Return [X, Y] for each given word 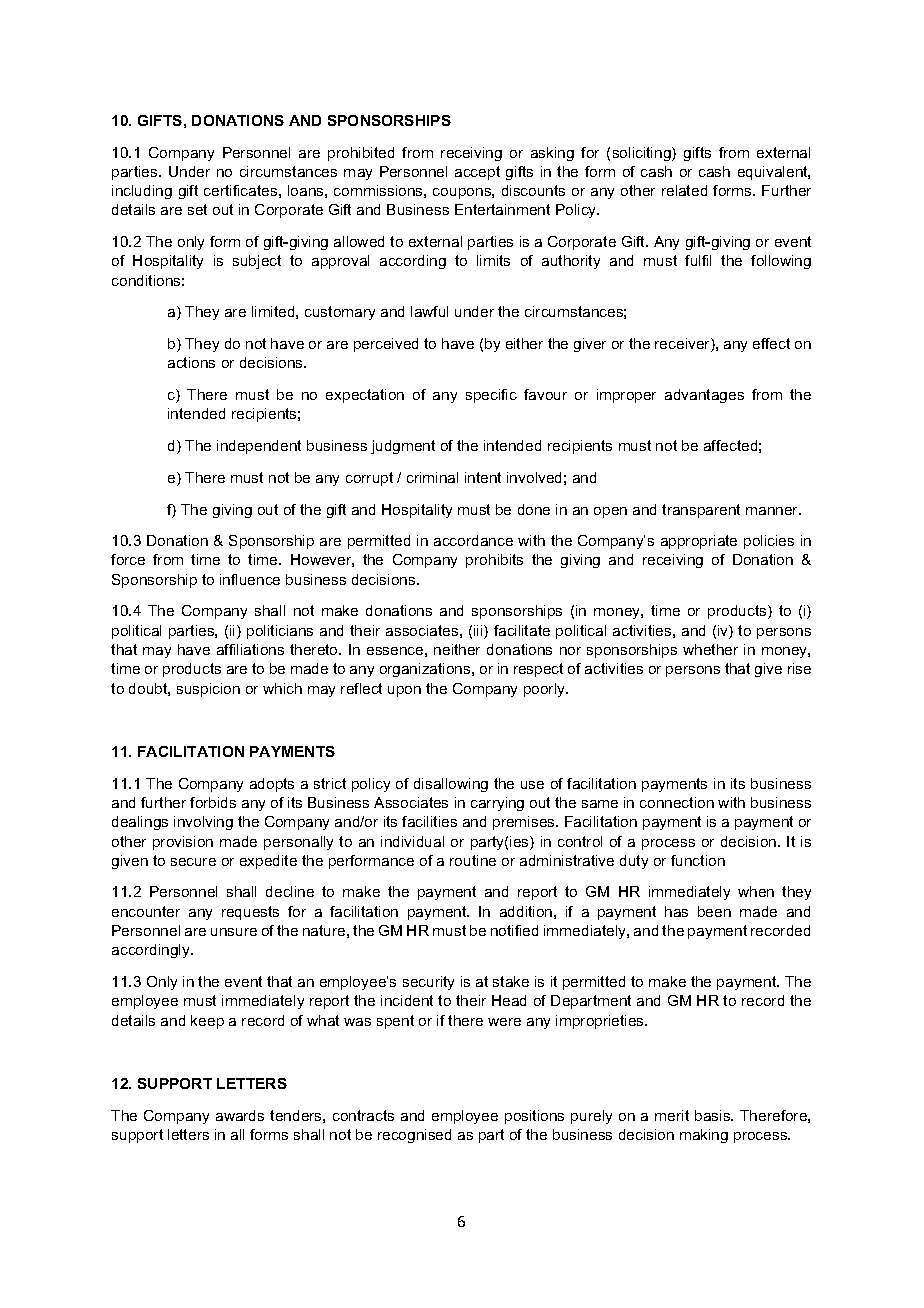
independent [259, 447]
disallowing [451, 785]
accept [477, 173]
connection [677, 802]
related [684, 190]
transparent [701, 511]
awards [240, 1115]
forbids [213, 802]
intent [483, 477]
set [197, 209]
